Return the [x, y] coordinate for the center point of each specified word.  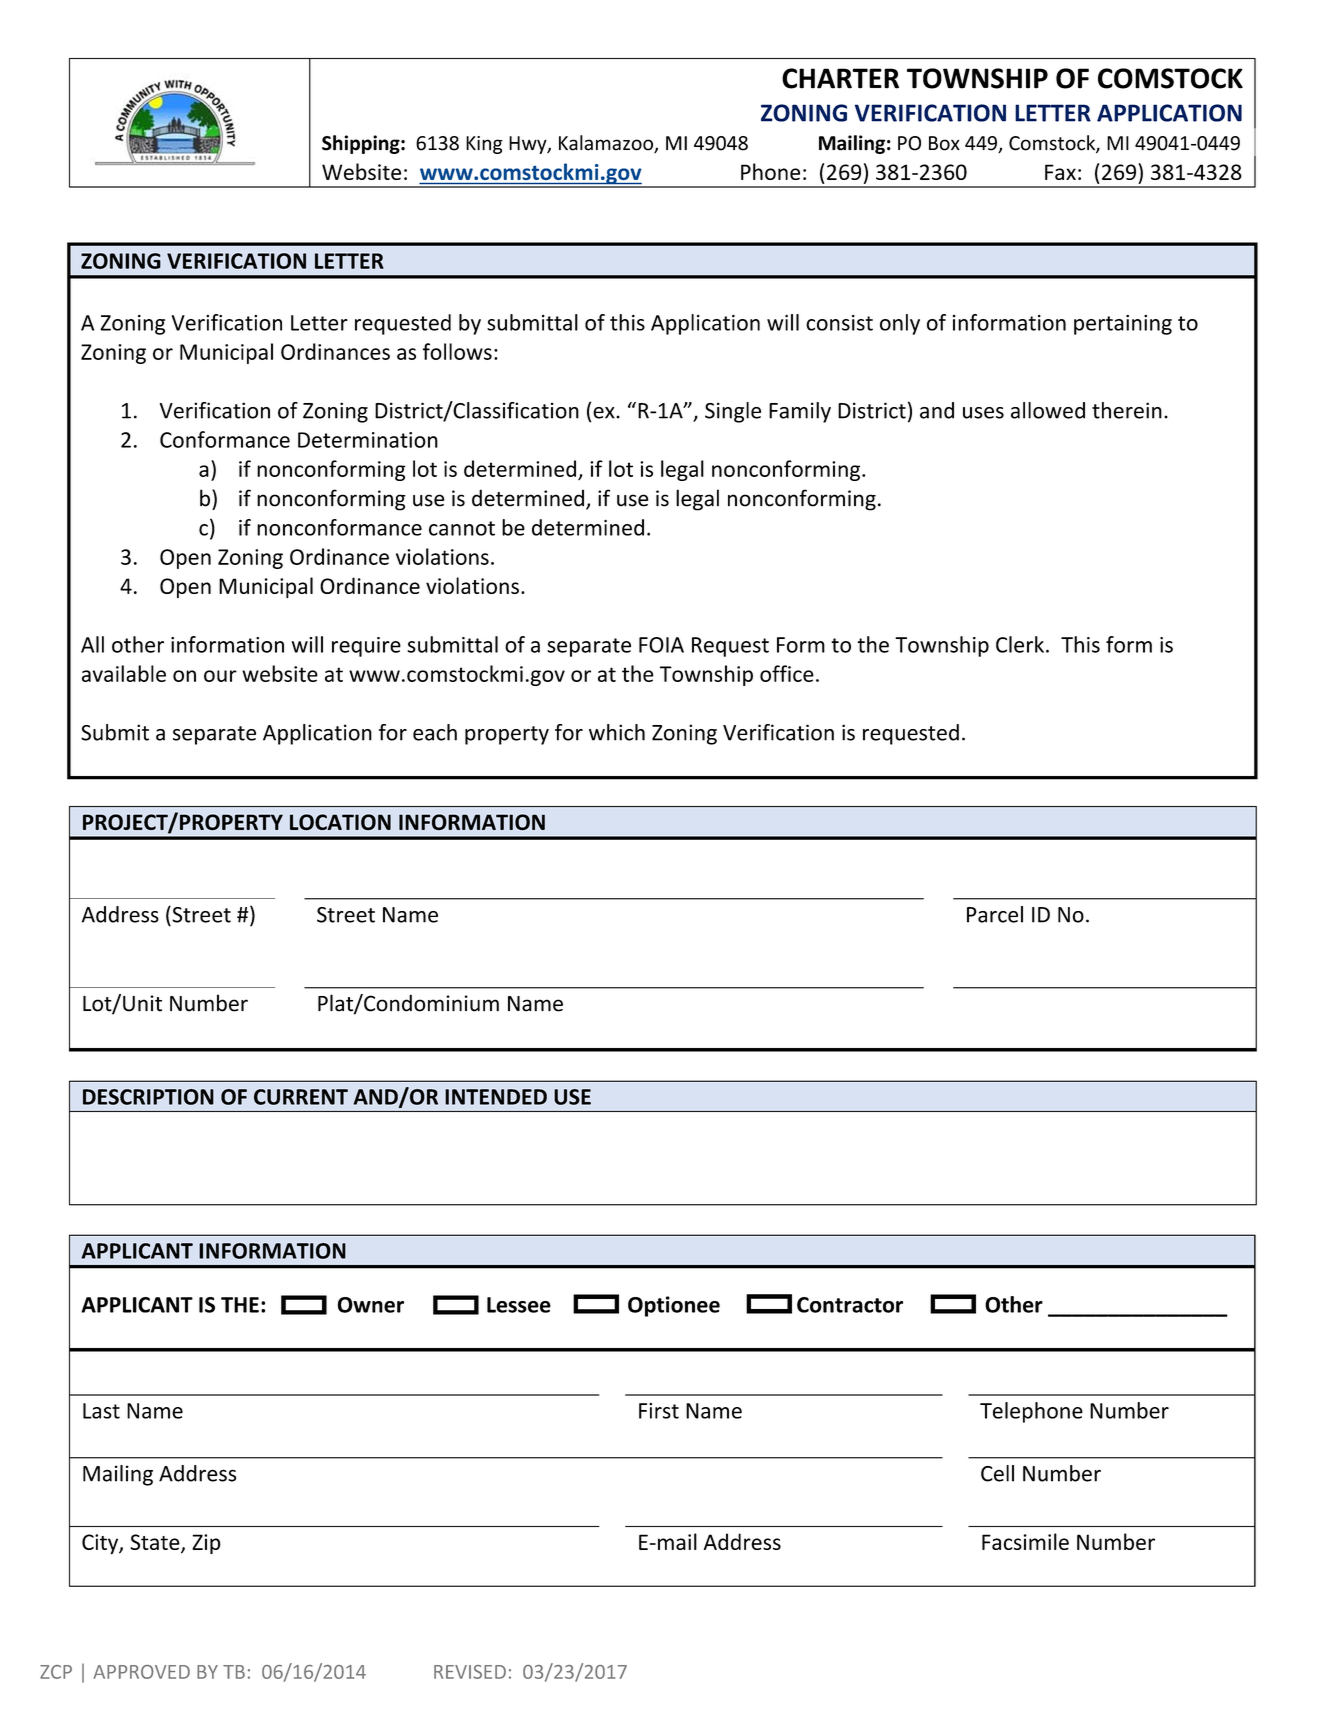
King [484, 145]
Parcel [995, 914]
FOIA [661, 645]
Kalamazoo [607, 144]
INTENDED [496, 1097]
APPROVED [142, 1672]
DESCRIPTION [148, 1097]
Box [944, 143]
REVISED [470, 1672]
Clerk [1020, 644]
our [220, 676]
